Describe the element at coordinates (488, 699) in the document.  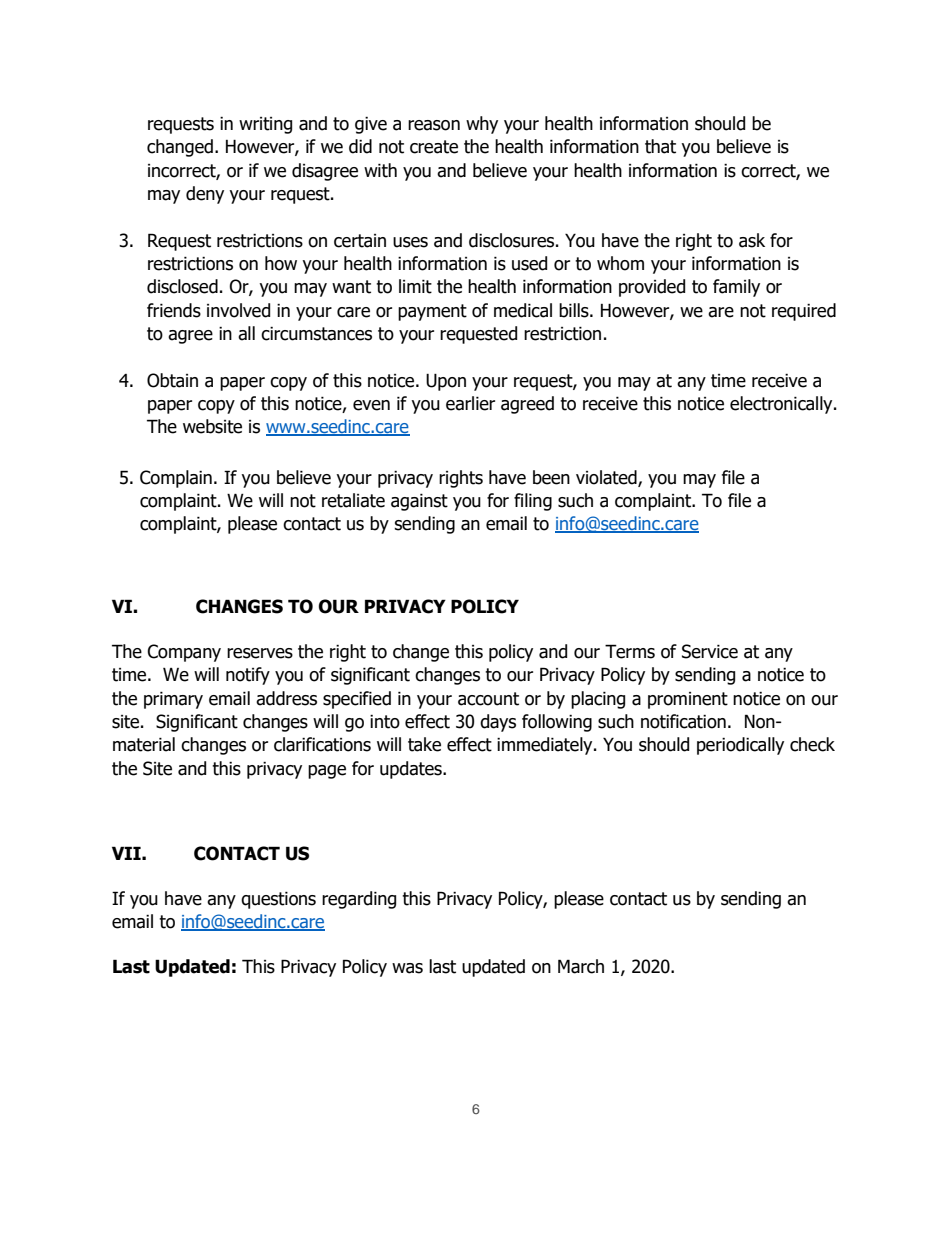
I see `account` at that location.
